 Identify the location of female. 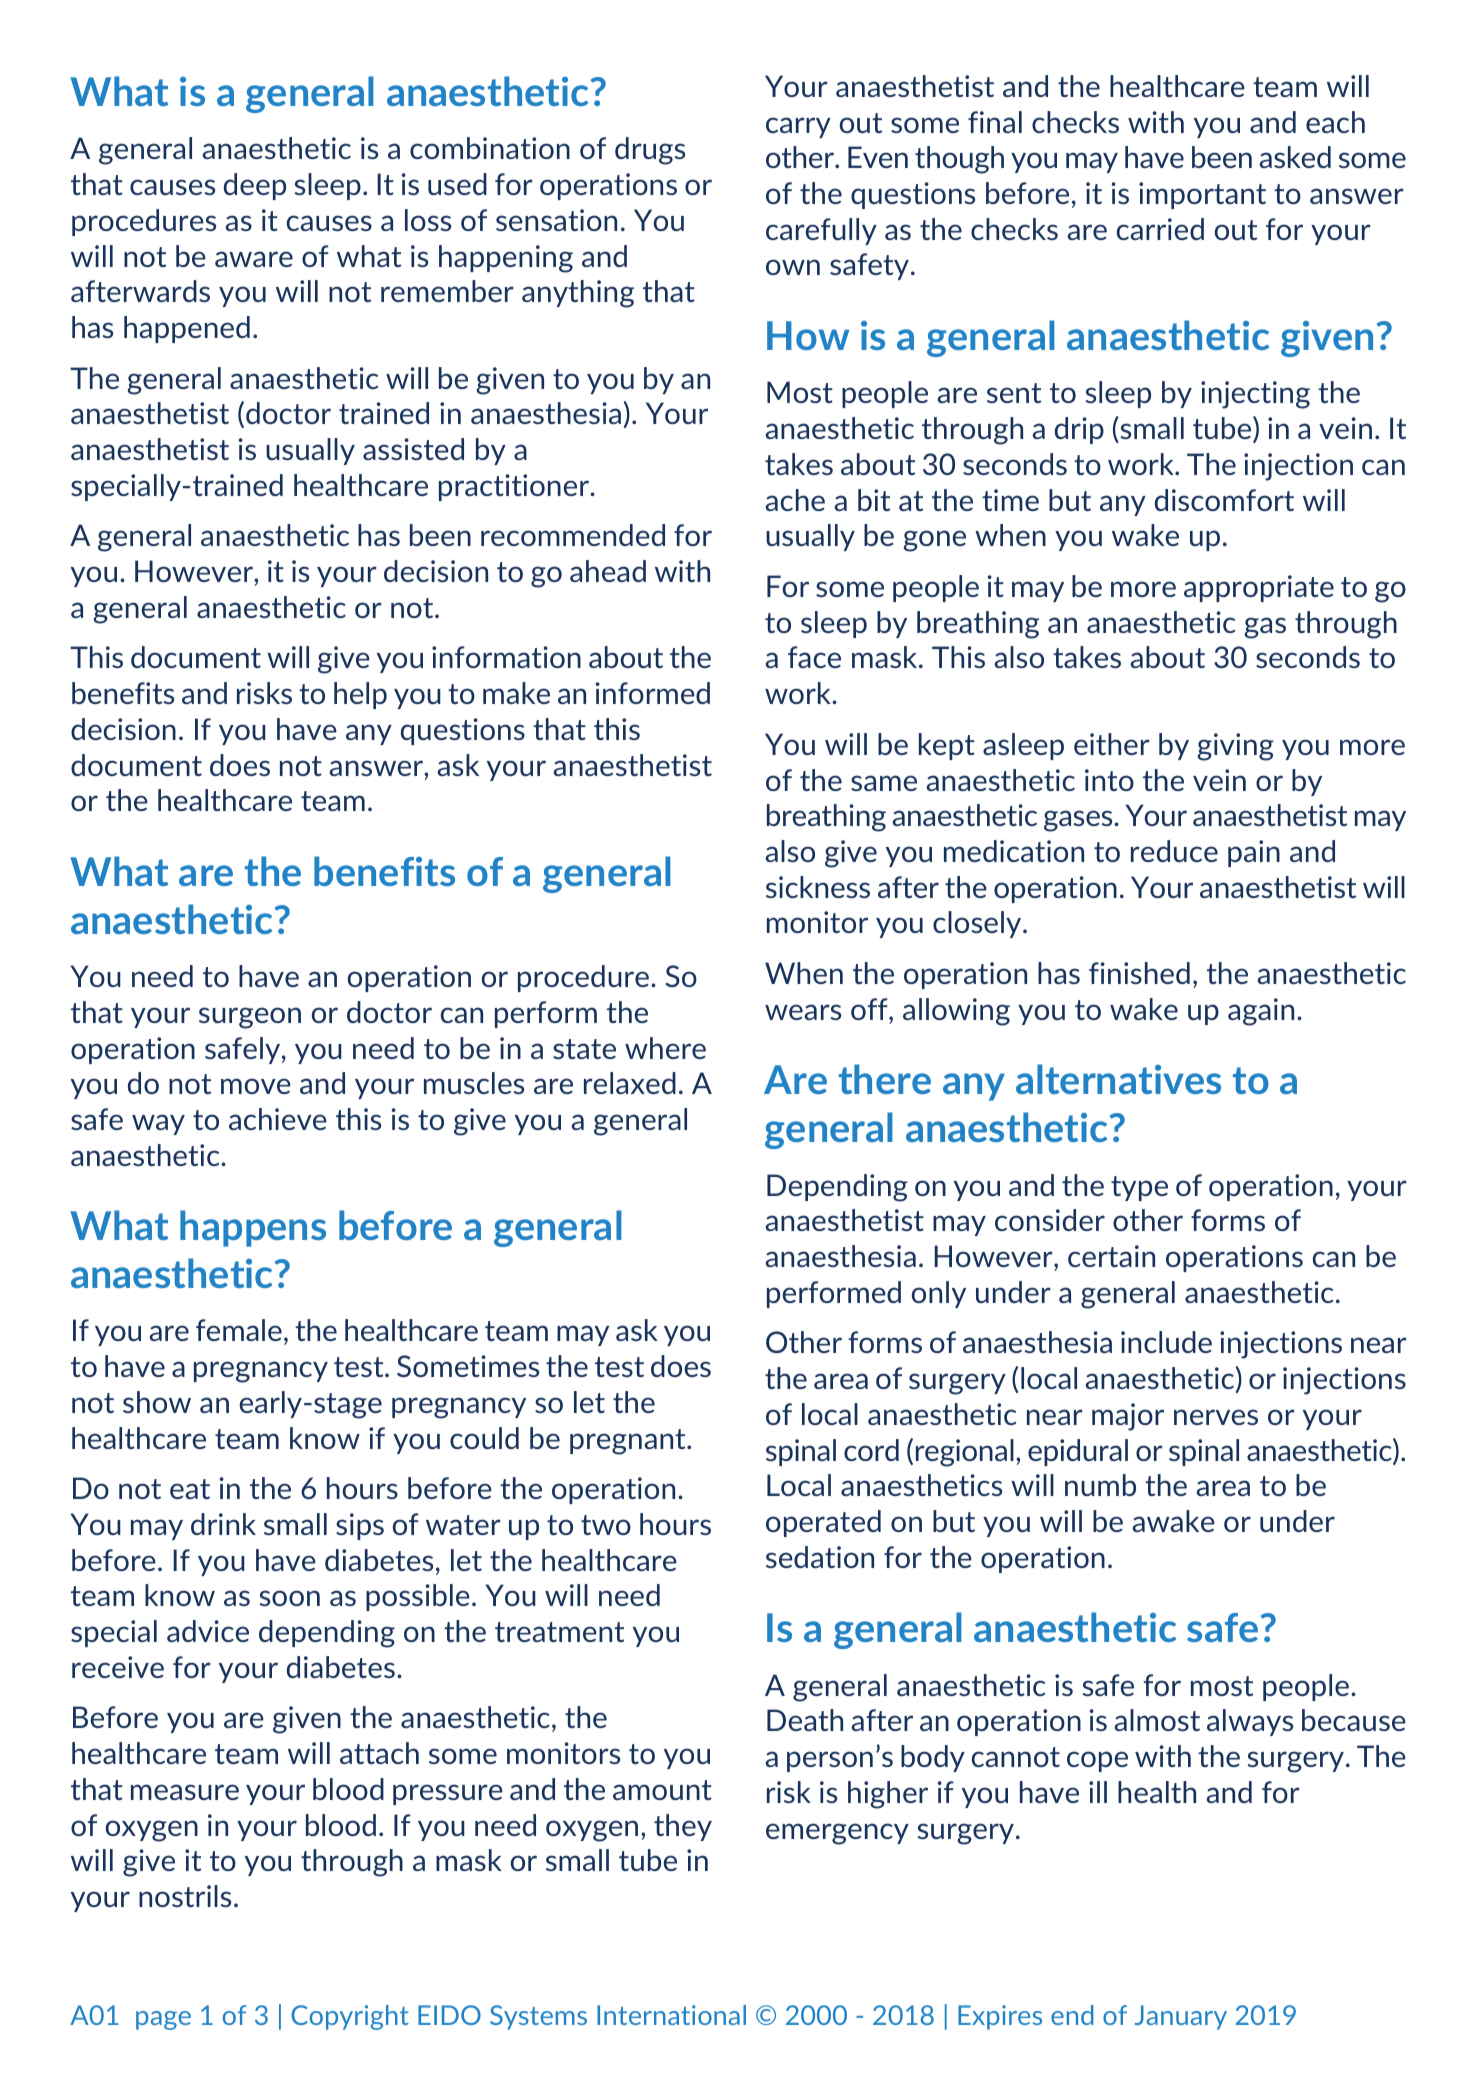
(239, 1330).
